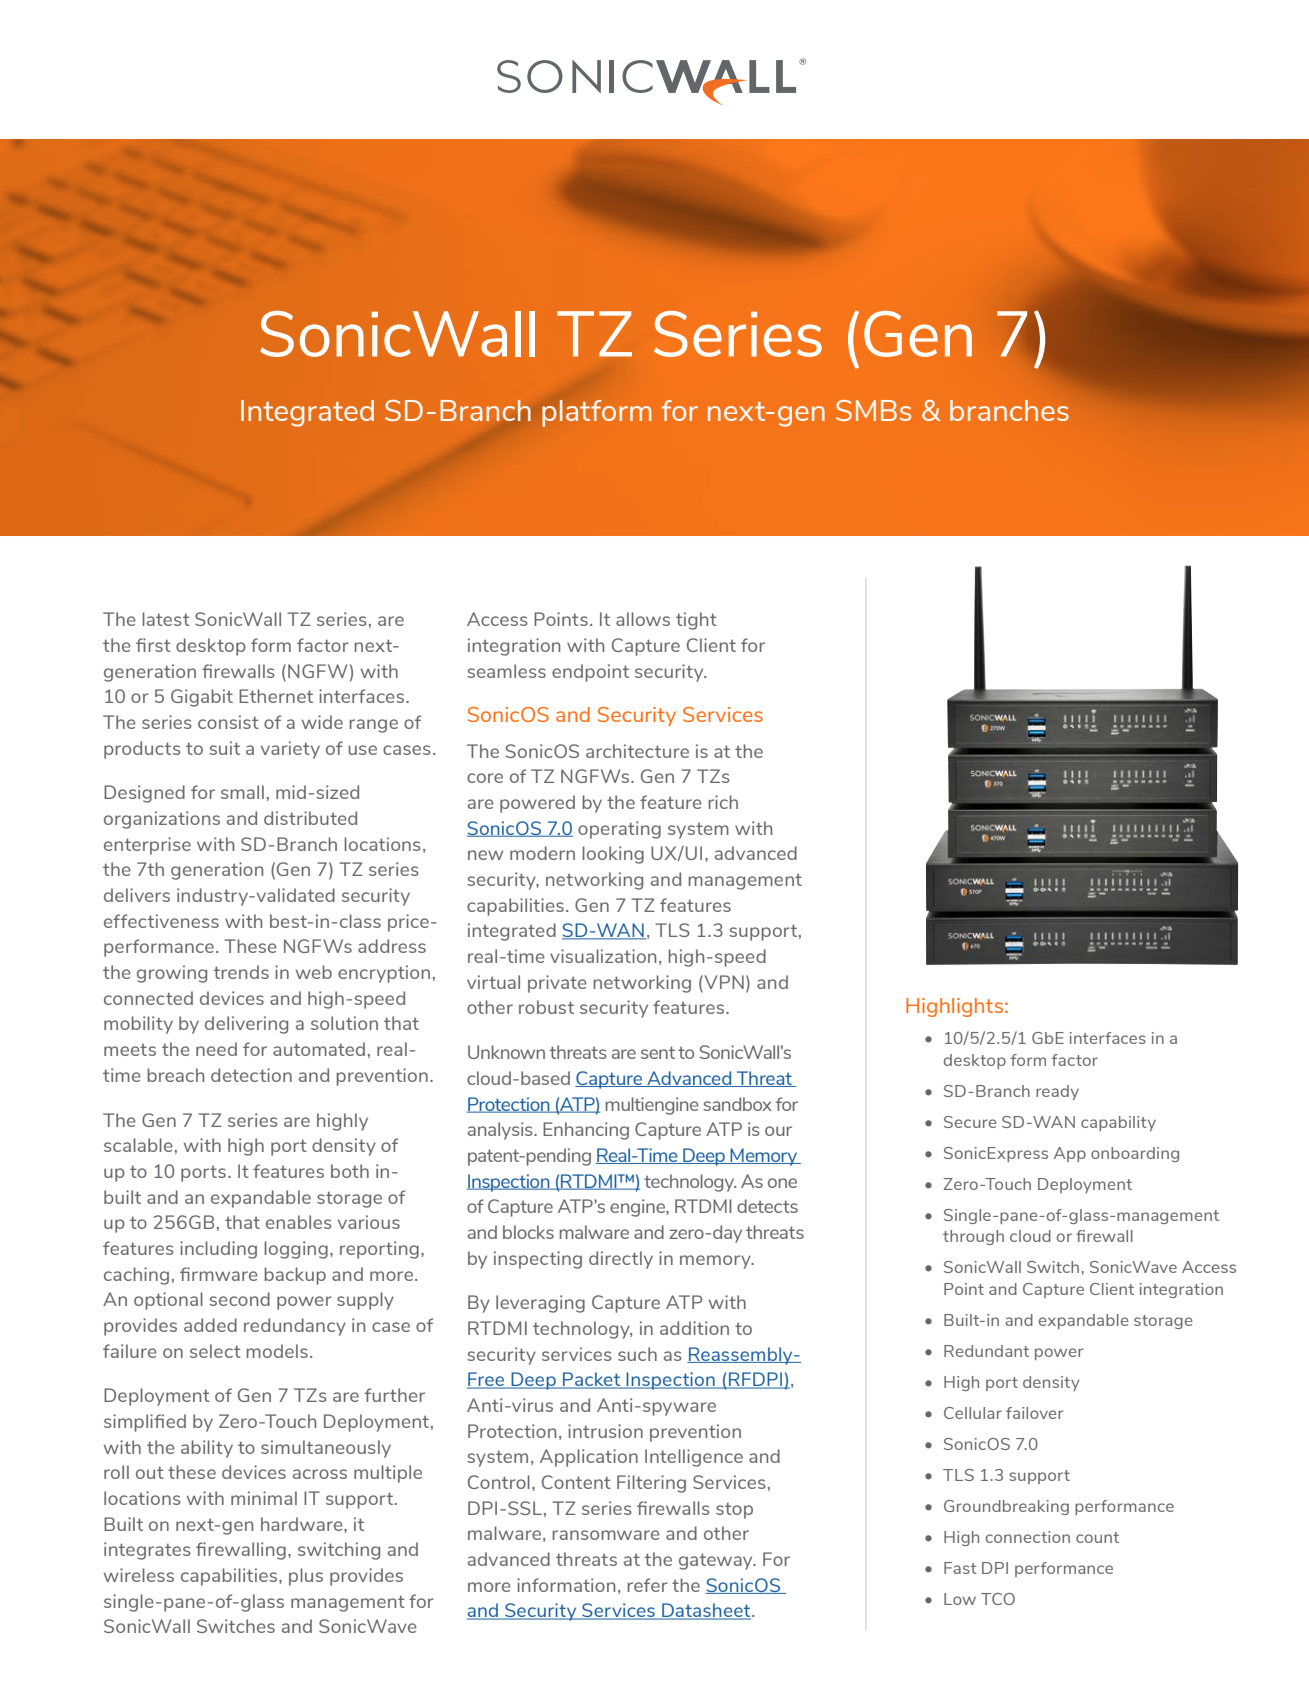 The height and width of the image is (1694, 1309). I want to click on tight, so click(696, 621).
